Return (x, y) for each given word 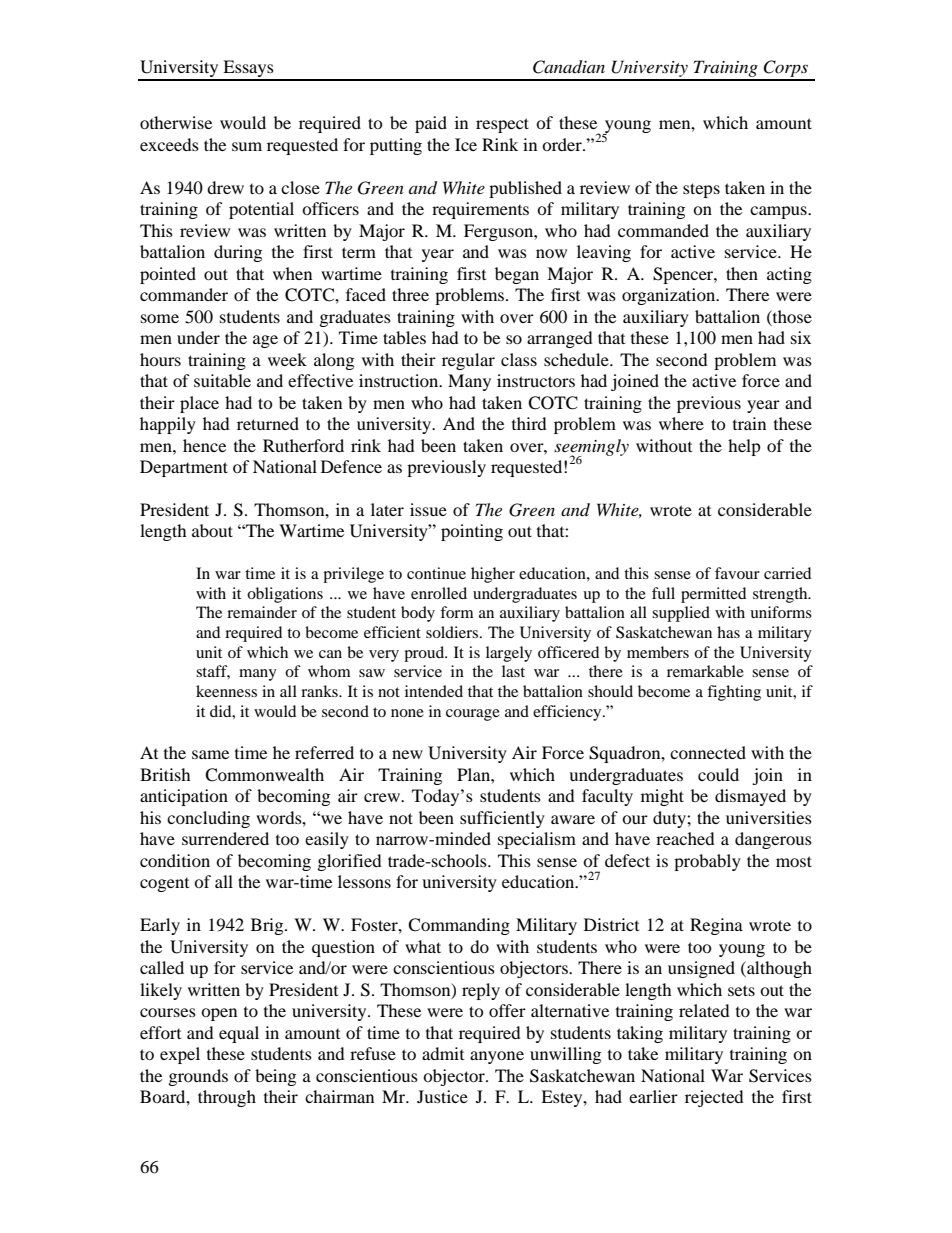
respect (502, 125)
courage (473, 715)
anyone (497, 1057)
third (529, 423)
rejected (714, 1098)
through (227, 1098)
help (744, 447)
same (210, 754)
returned (268, 423)
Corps (785, 70)
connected (708, 752)
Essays (248, 70)
